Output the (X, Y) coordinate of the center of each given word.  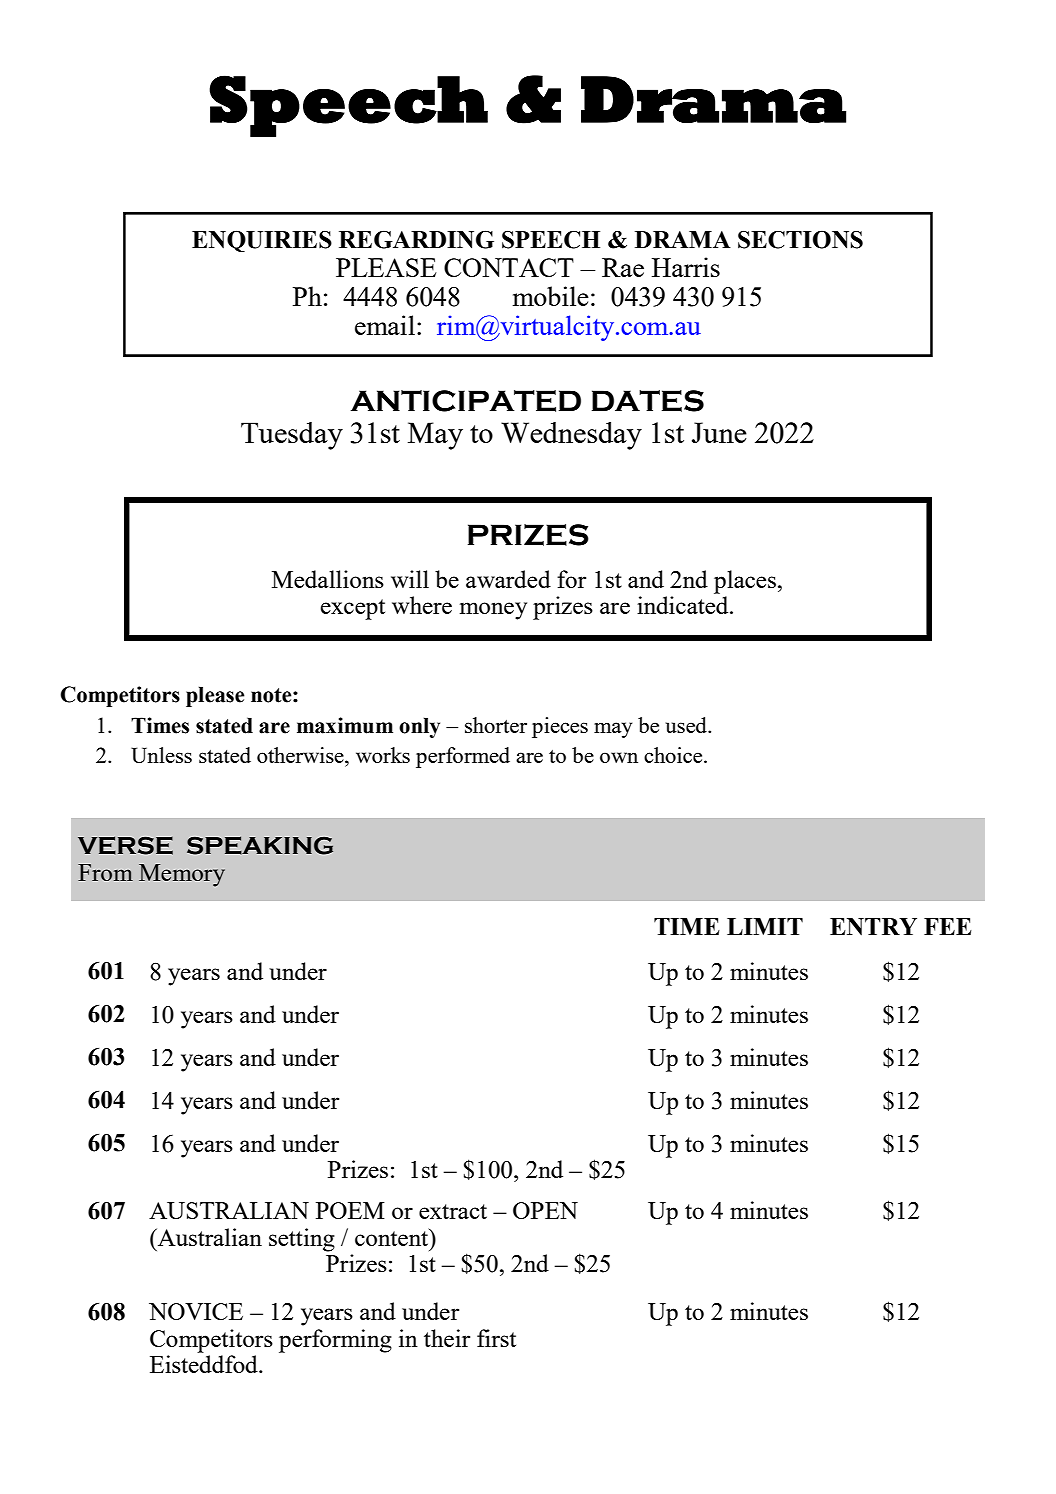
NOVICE (196, 1311)
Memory (182, 875)
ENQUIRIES (262, 241)
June (719, 432)
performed (463, 757)
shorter (496, 725)
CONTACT (509, 267)
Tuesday (292, 436)
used (687, 725)
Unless (161, 755)
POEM (350, 1210)
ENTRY (873, 927)
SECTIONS (800, 239)
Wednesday (571, 436)
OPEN (545, 1210)
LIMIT (765, 926)
